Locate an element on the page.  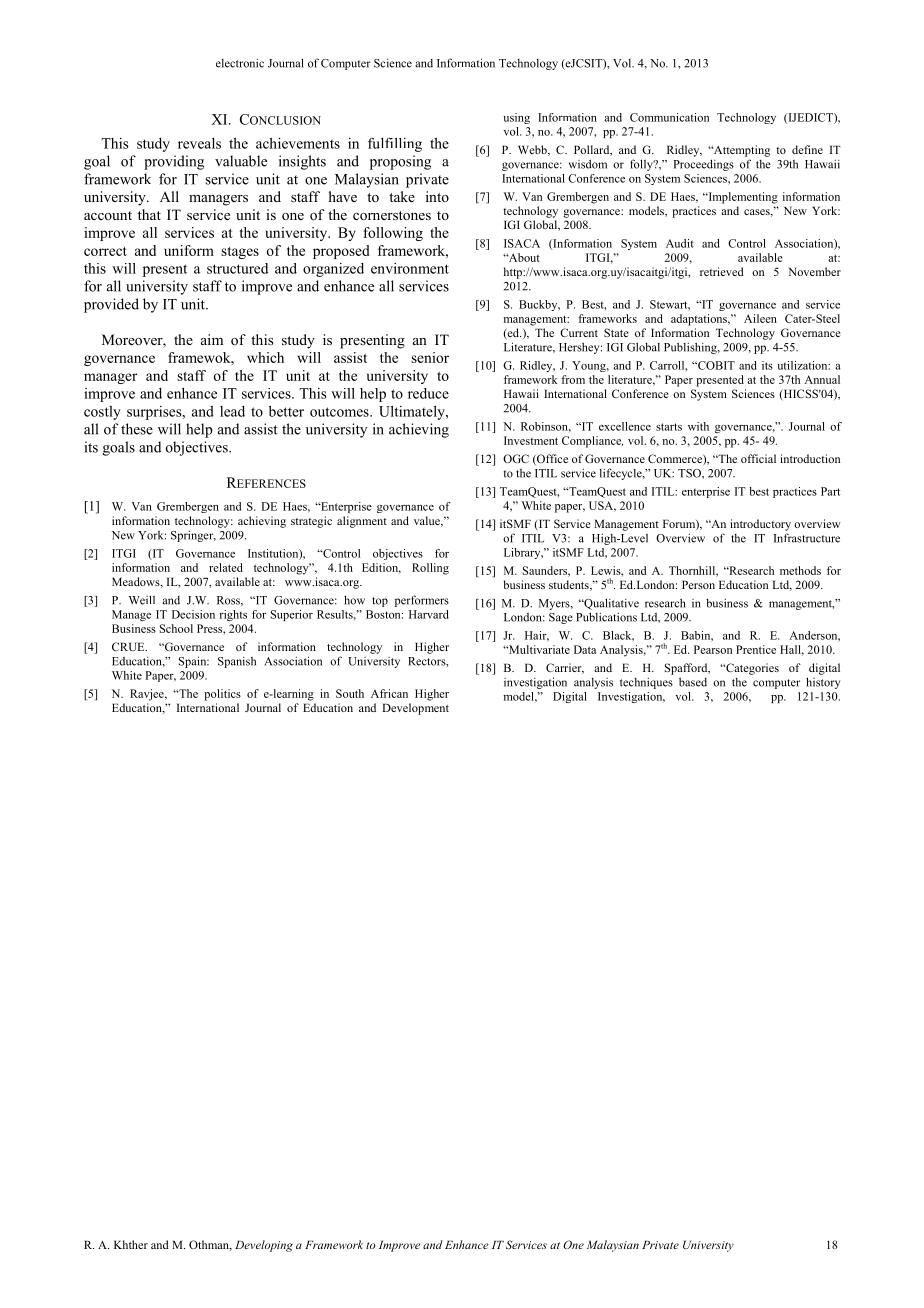
Communication is located at coordinates (669, 117).
